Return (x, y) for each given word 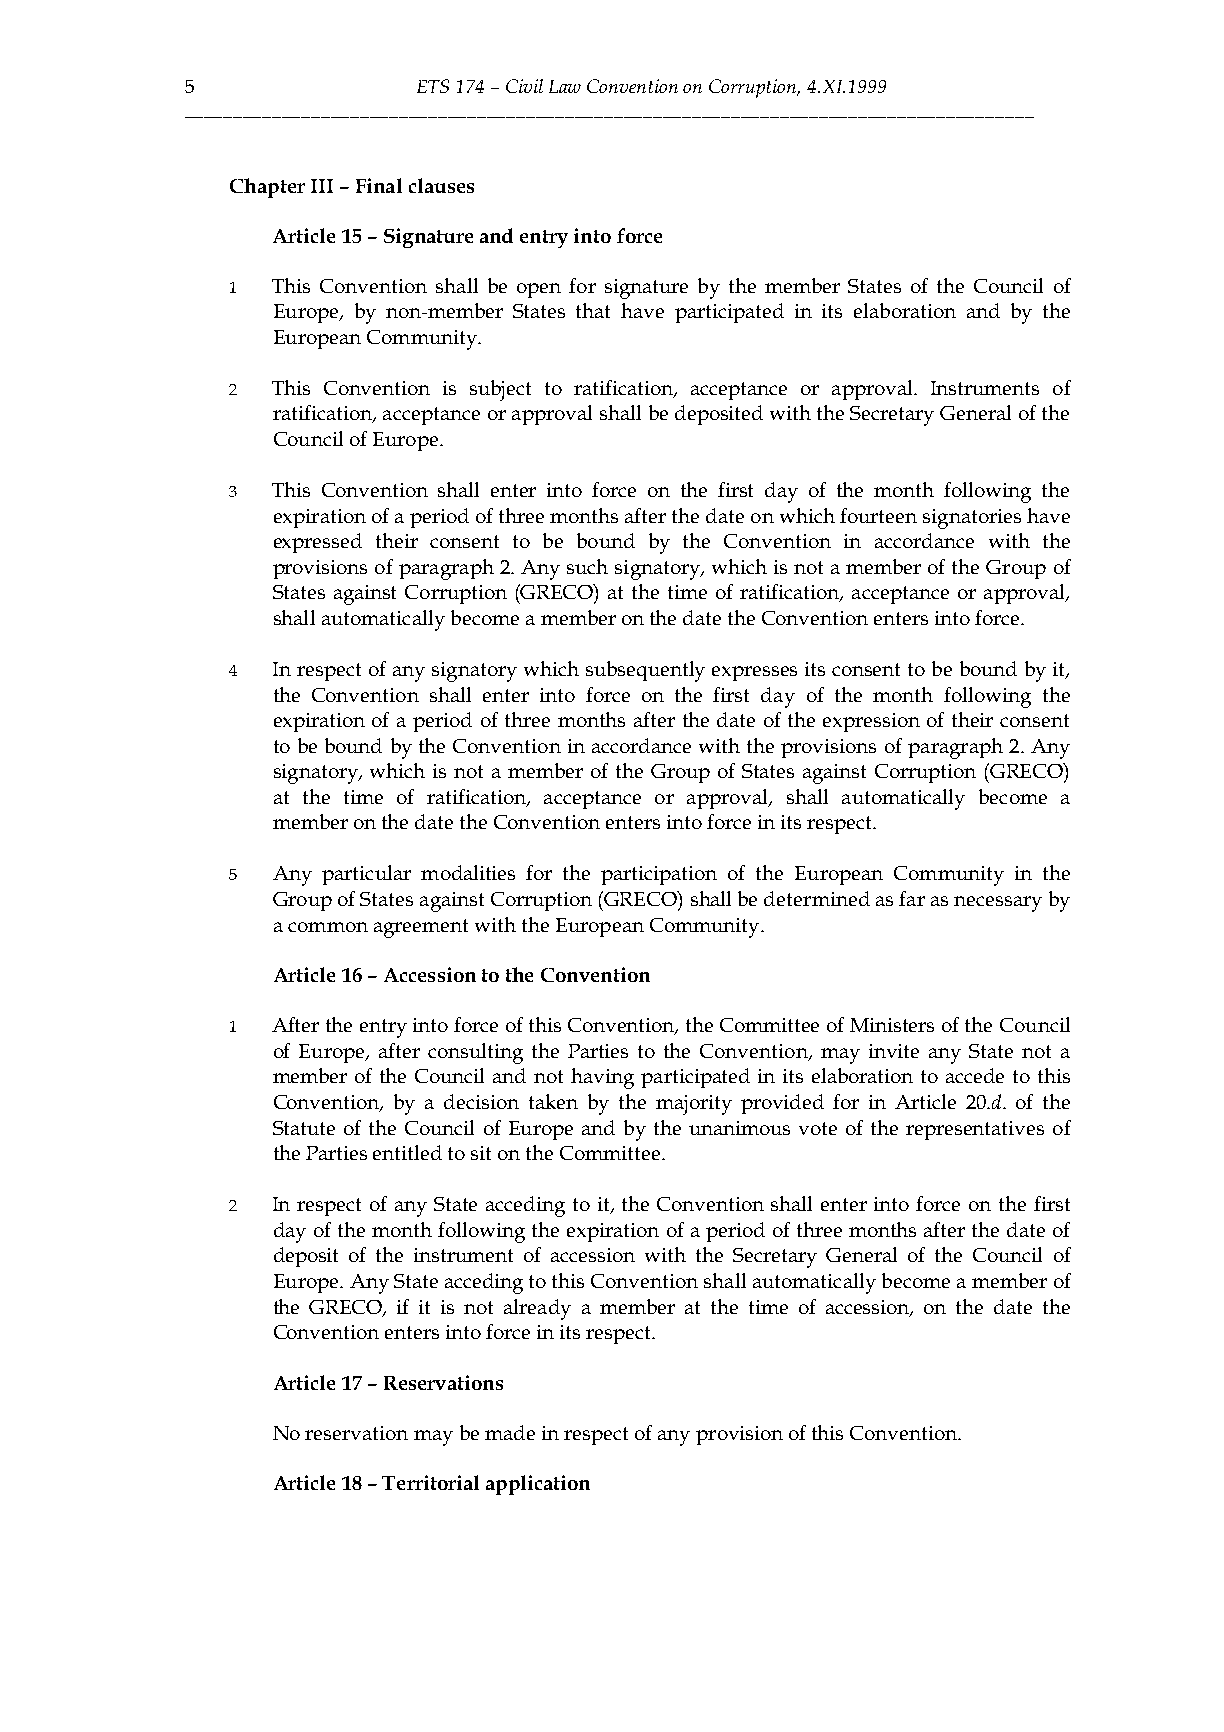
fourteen (878, 515)
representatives (975, 1130)
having (602, 1078)
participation (659, 875)
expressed (318, 543)
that (593, 310)
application (538, 1485)
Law (565, 86)
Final (379, 185)
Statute (304, 1128)
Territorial (430, 1482)
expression (871, 722)
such (587, 566)
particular (366, 875)
